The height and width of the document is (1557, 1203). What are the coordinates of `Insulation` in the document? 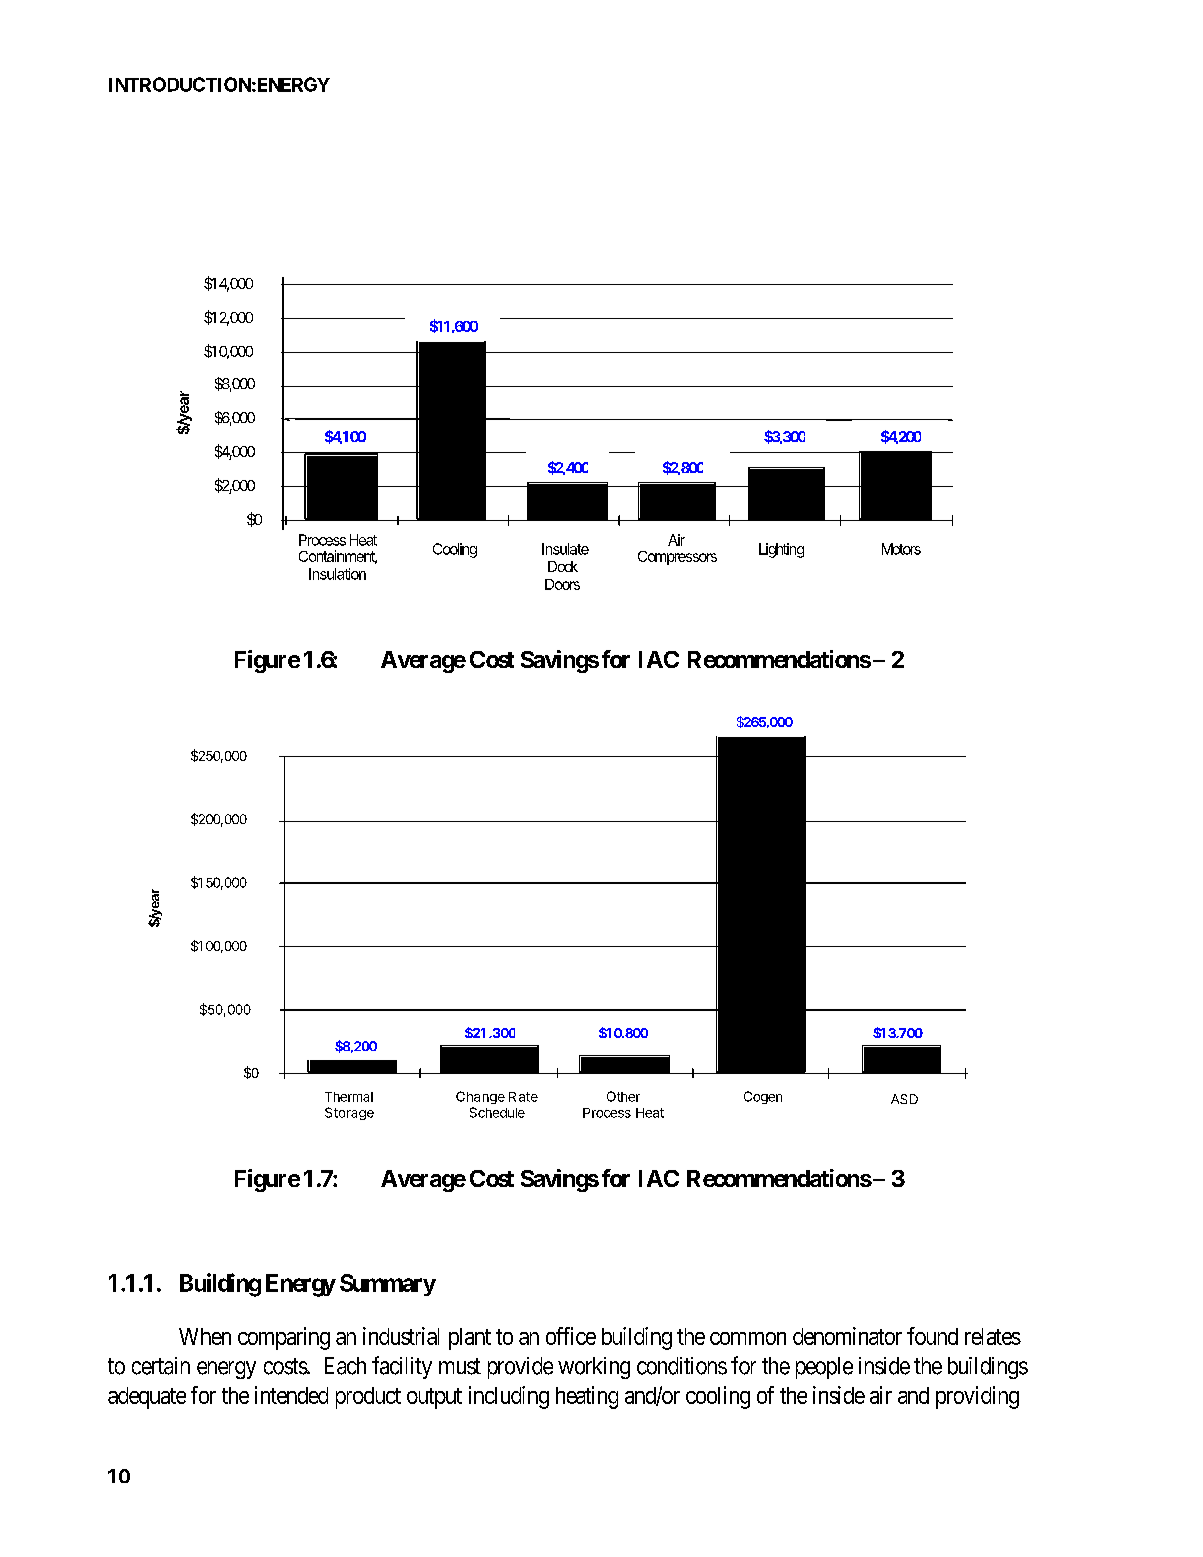 It's located at (337, 574).
